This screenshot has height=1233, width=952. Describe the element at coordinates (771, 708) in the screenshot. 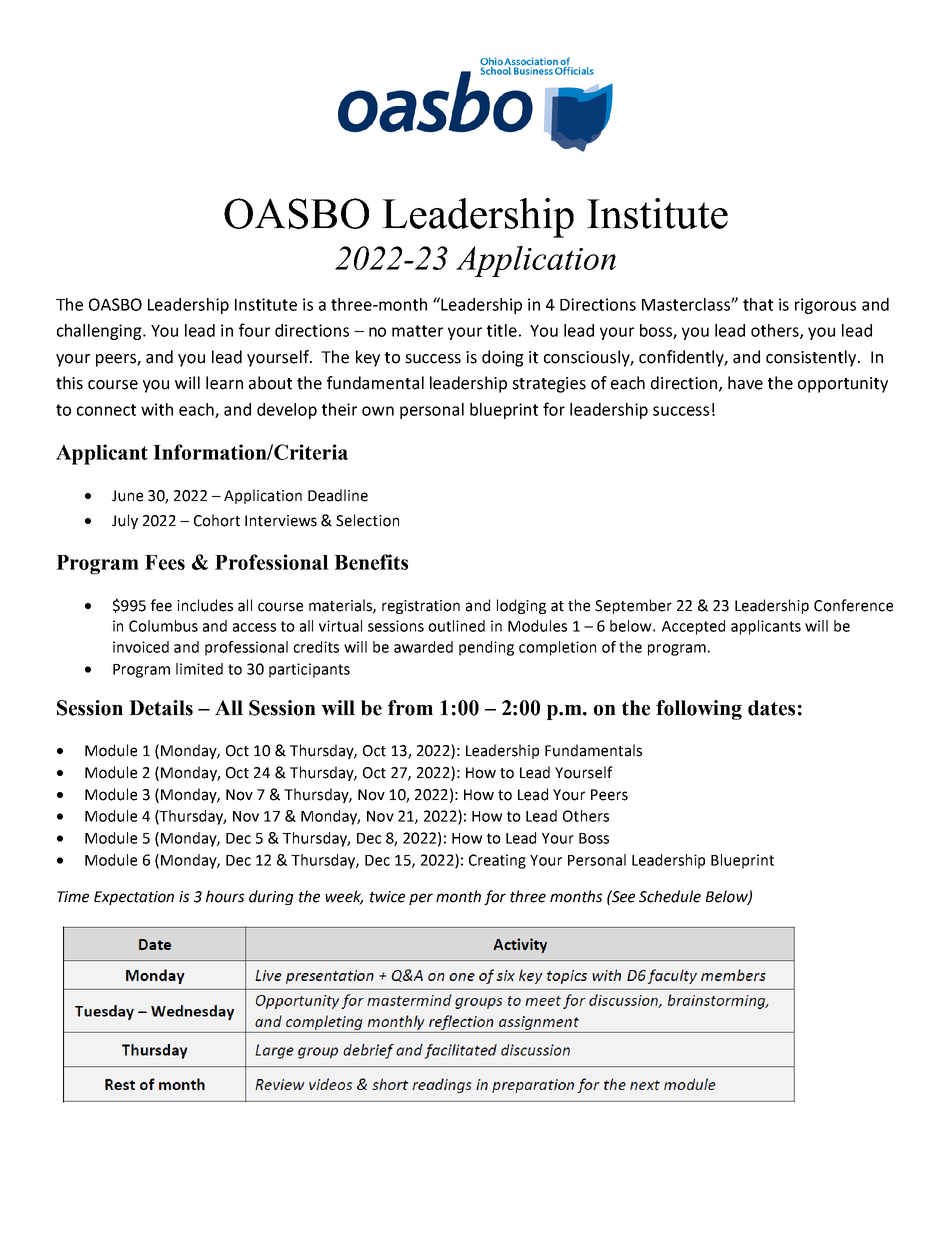

I see `dates` at that location.
